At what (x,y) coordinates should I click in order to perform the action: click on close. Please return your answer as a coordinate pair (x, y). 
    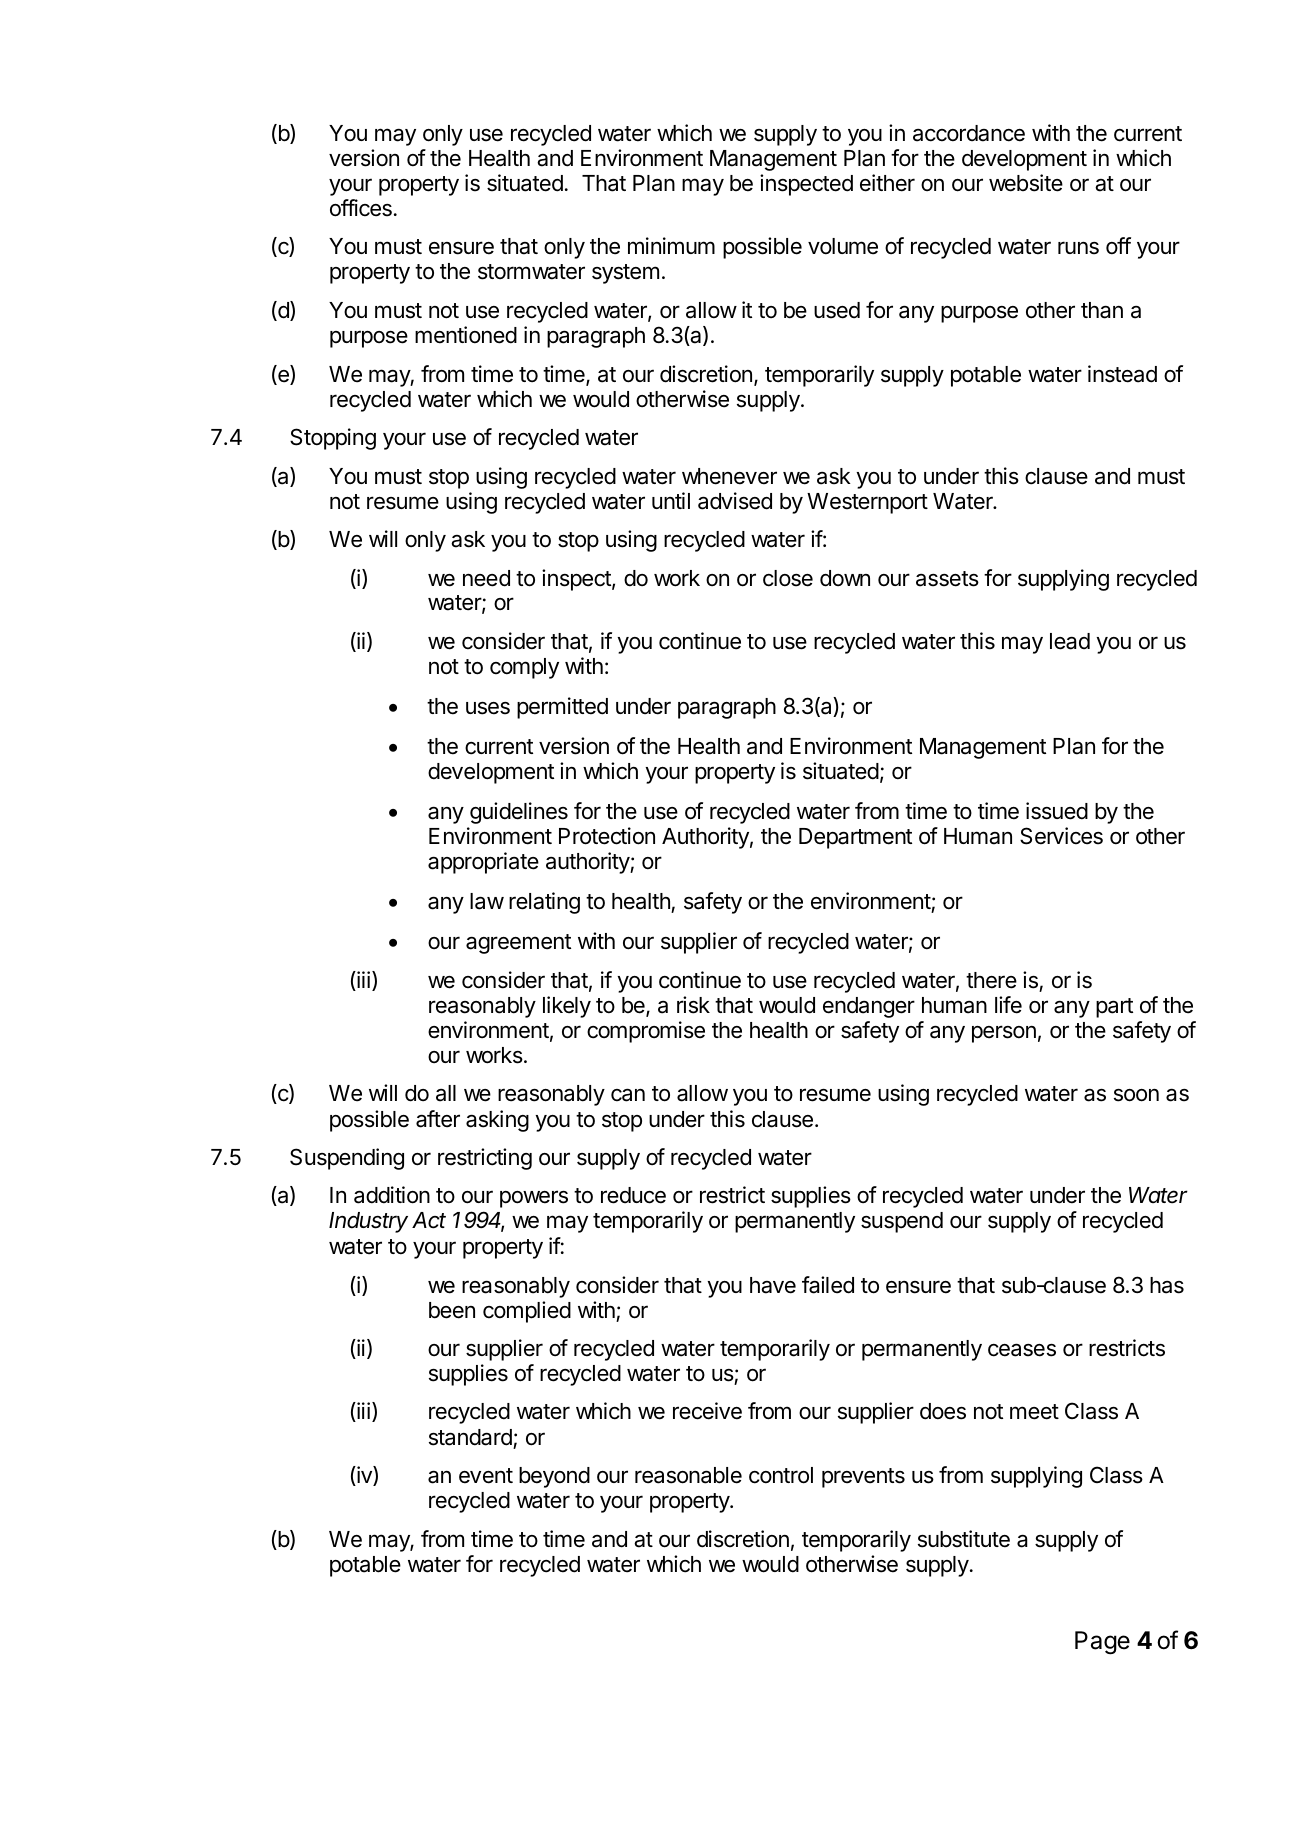
    Looking at the image, I should click on (788, 578).
